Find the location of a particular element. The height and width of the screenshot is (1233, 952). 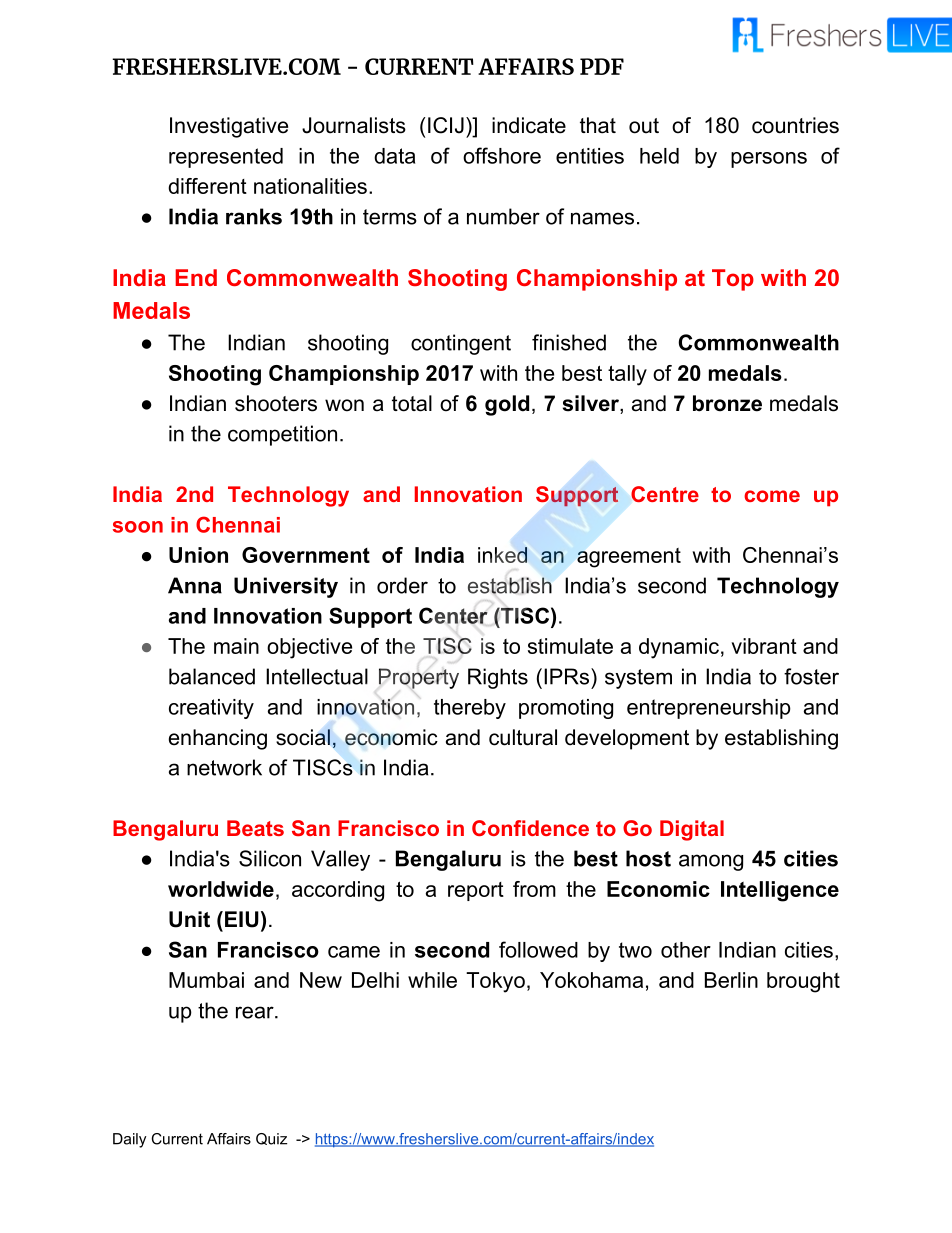

come is located at coordinates (772, 496).
